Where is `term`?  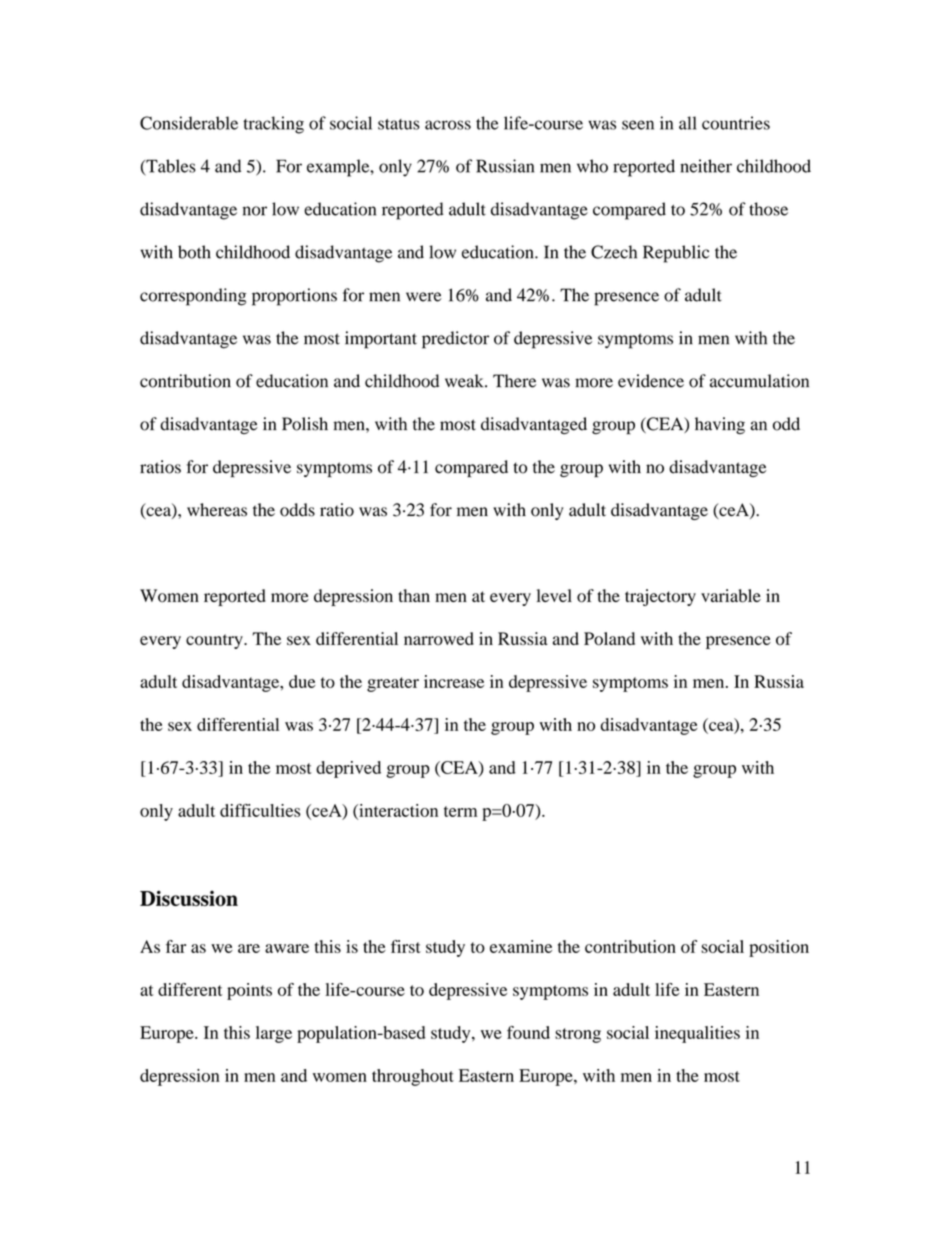 term is located at coordinates (460, 811).
